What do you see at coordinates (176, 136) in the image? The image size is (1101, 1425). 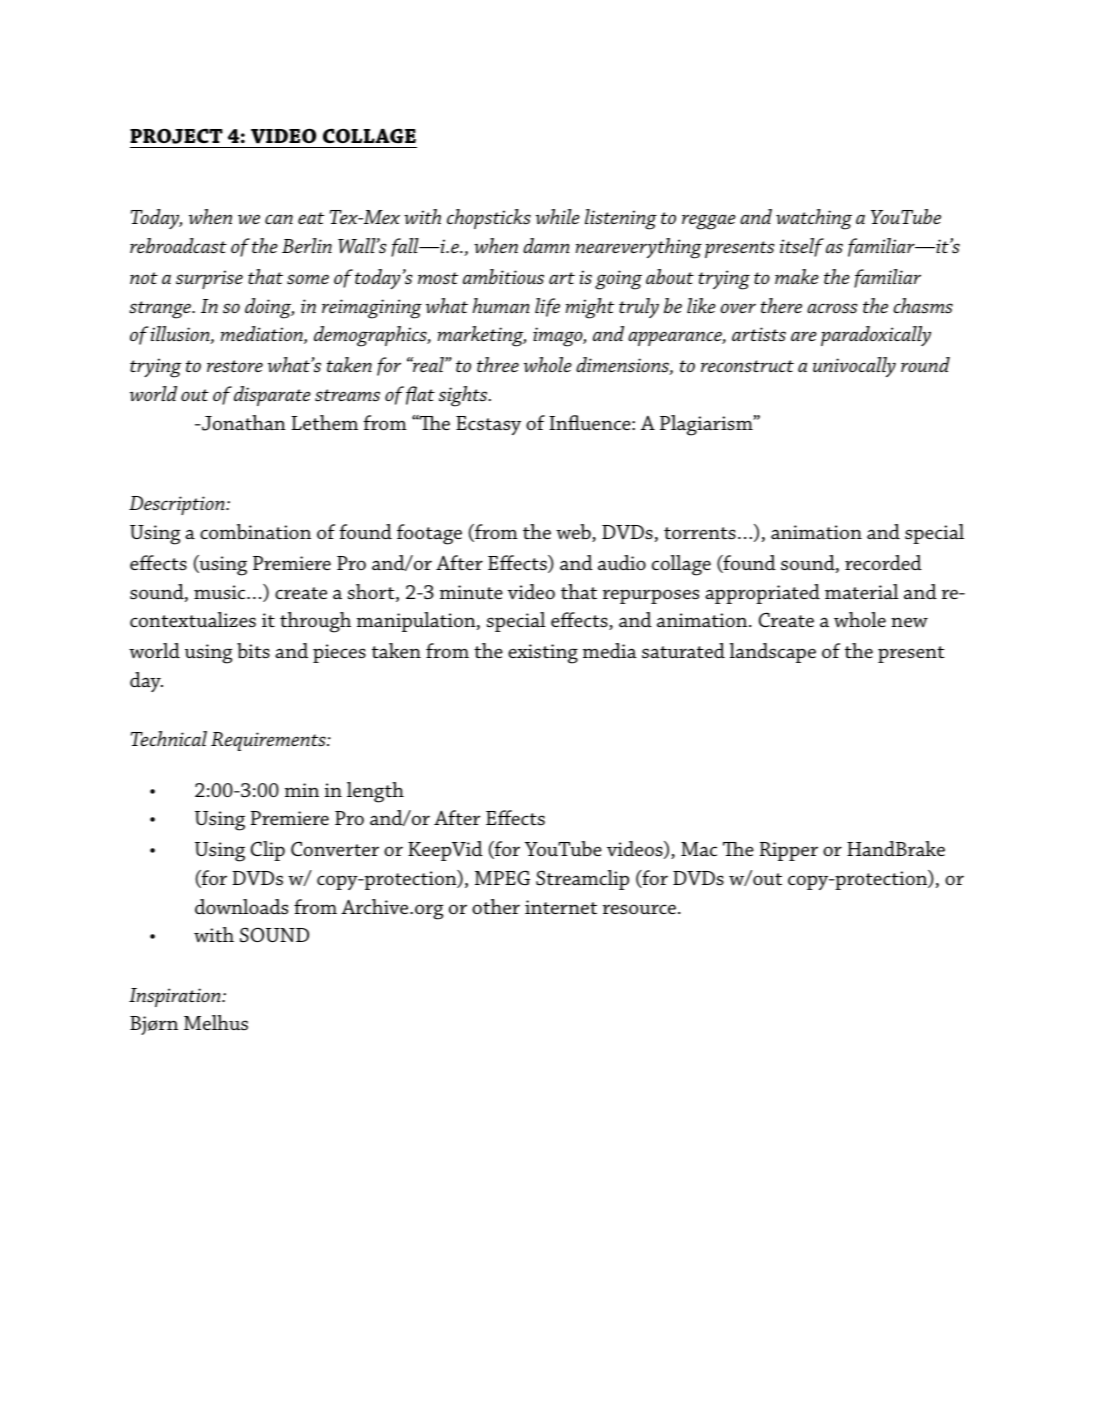 I see `PROJECT` at bounding box center [176, 136].
